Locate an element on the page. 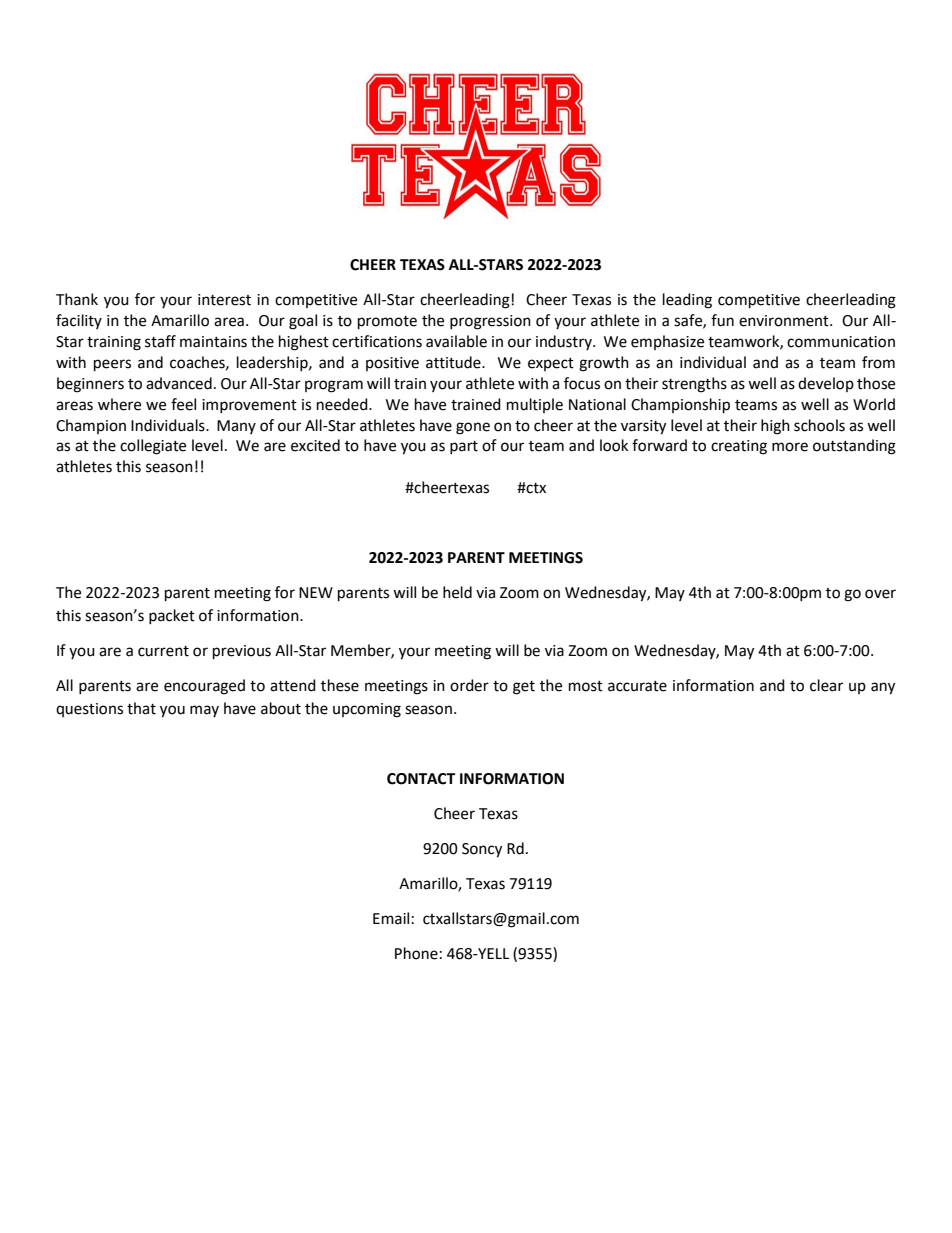  staff is located at coordinates (160, 341).
